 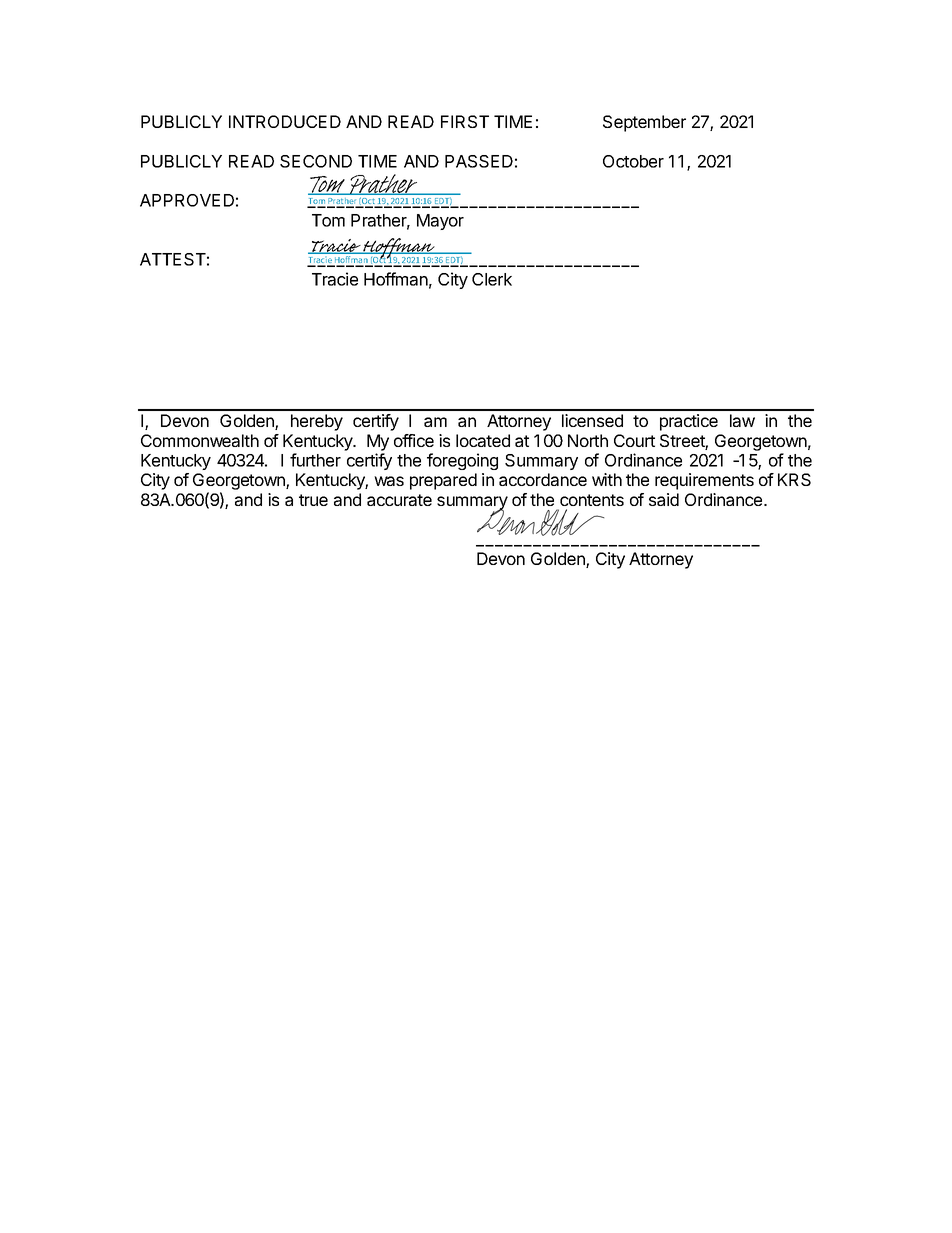 What do you see at coordinates (633, 161) in the screenshot?
I see `October` at bounding box center [633, 161].
